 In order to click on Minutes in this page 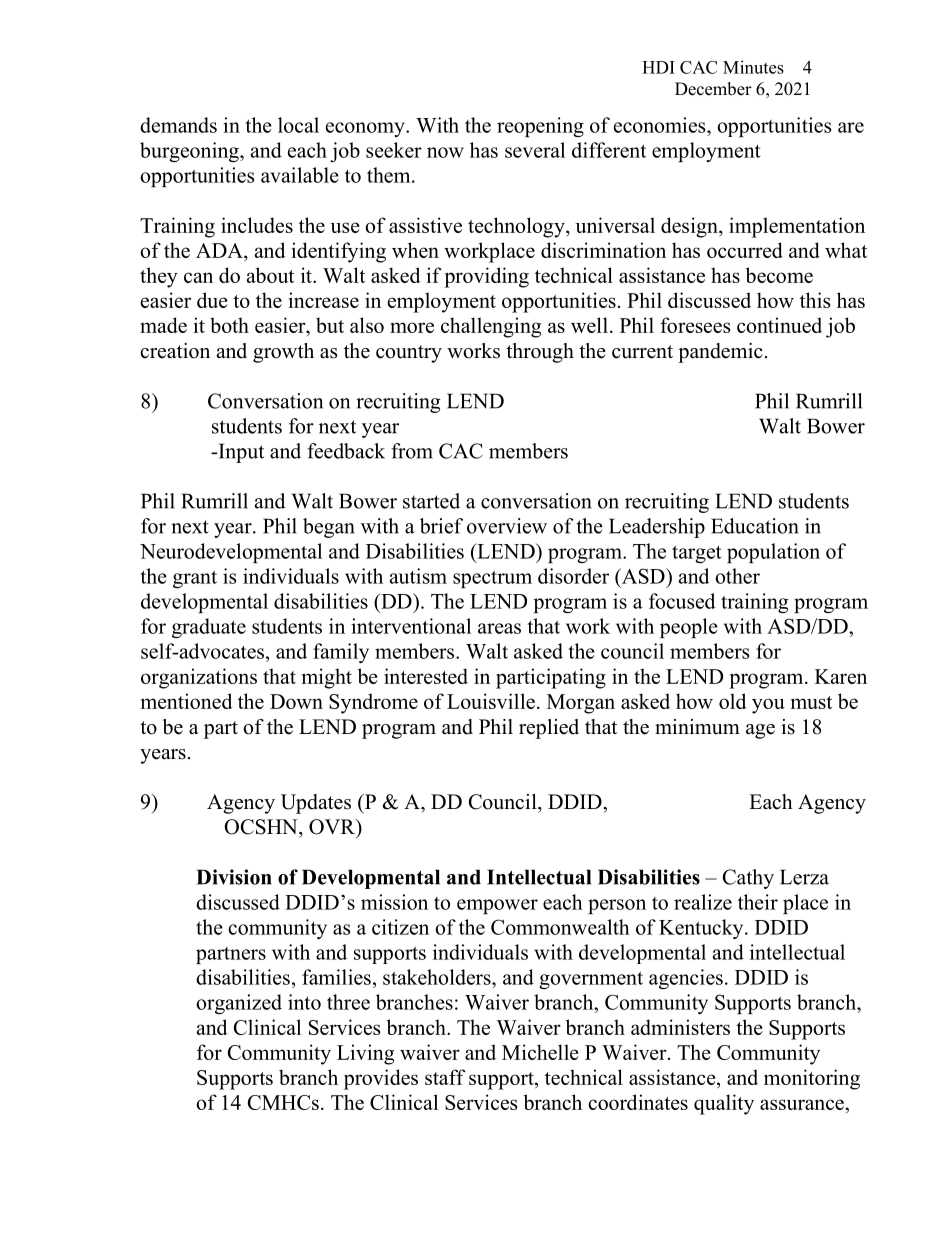, I will do `click(753, 67)`.
